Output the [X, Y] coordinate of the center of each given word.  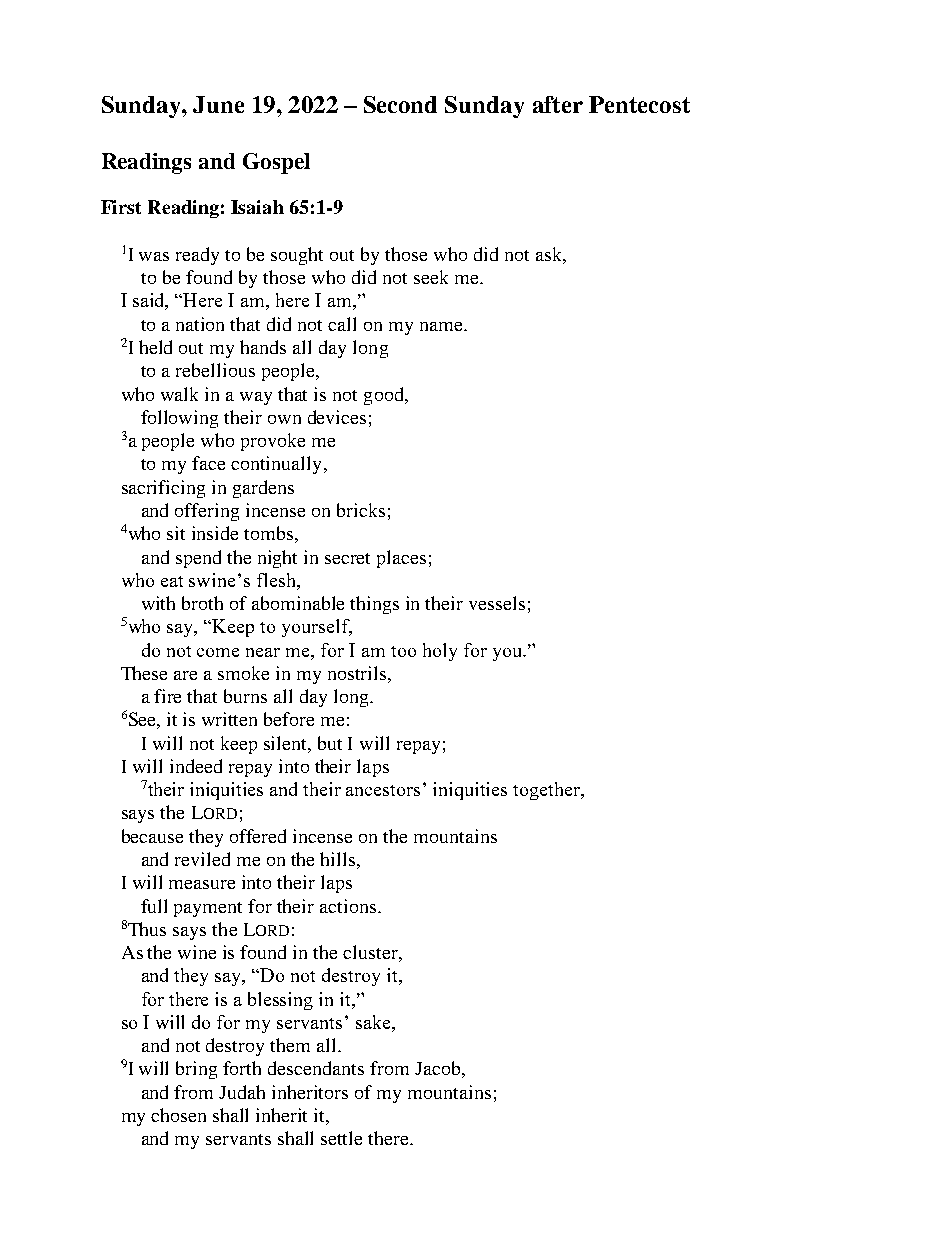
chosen [178, 1115]
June [218, 104]
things [374, 605]
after [558, 104]
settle [341, 1138]
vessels [497, 603]
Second [400, 104]
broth [202, 603]
